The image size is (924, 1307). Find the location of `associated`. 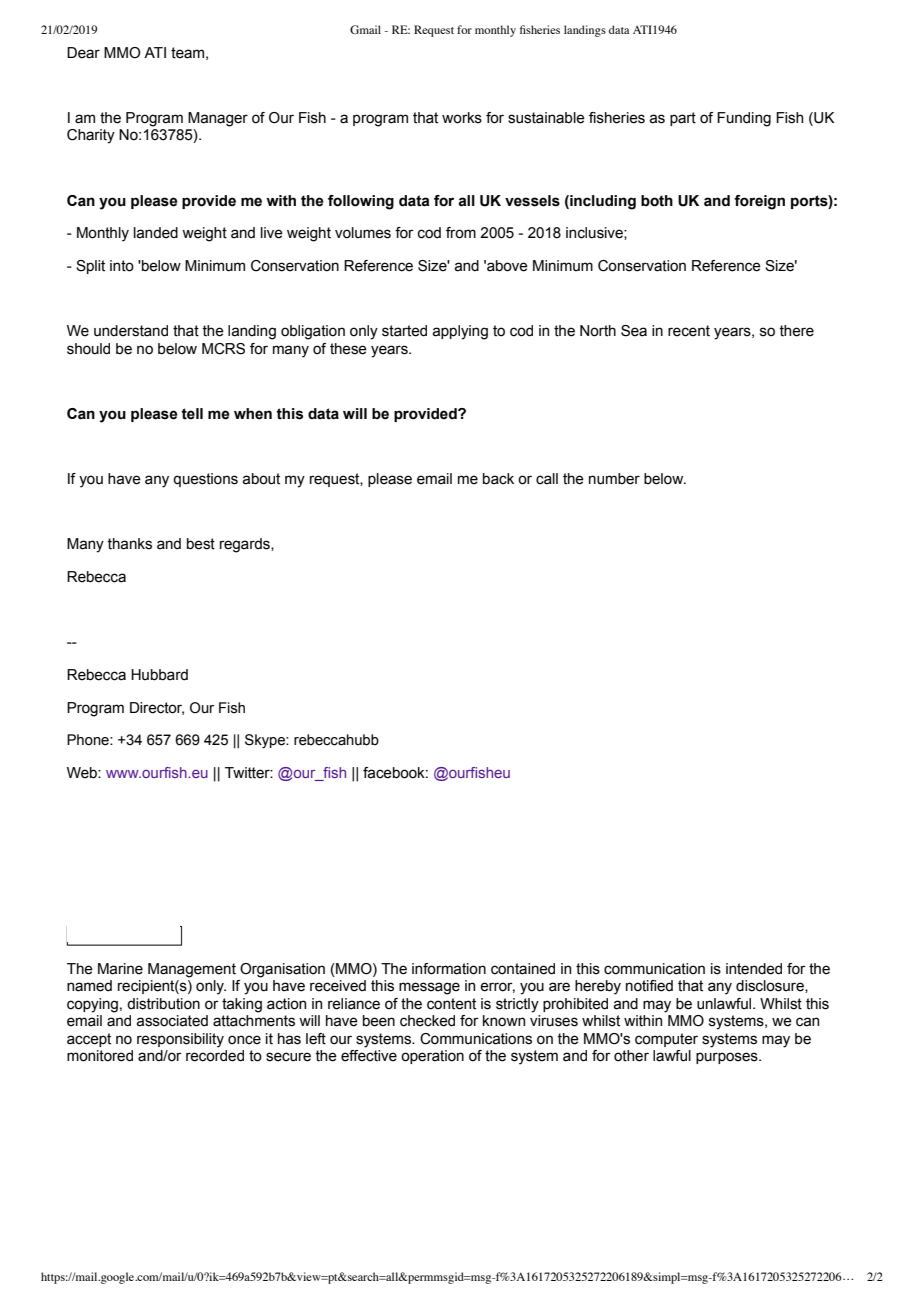

associated is located at coordinates (172, 1021).
